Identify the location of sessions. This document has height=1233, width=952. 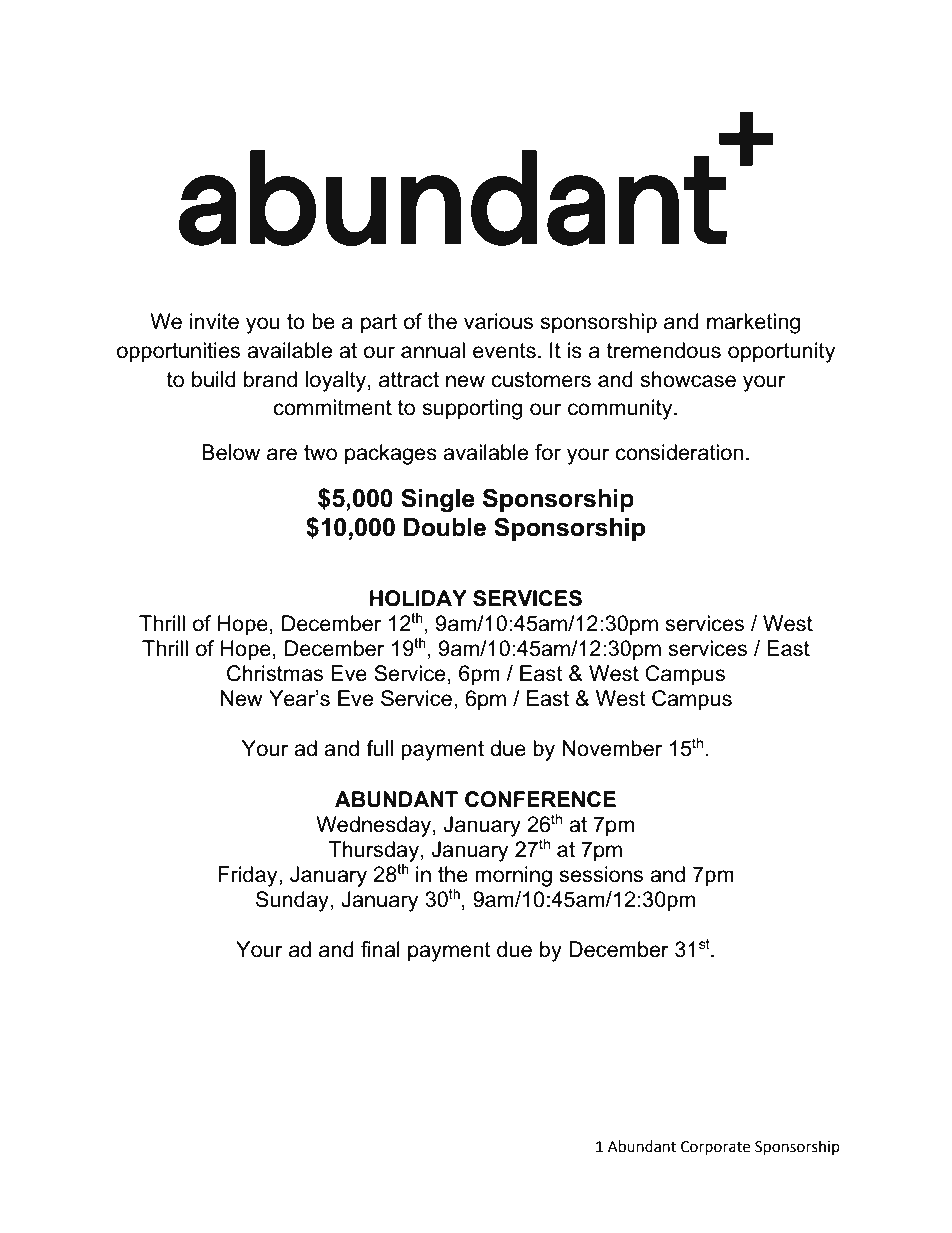
(601, 874).
